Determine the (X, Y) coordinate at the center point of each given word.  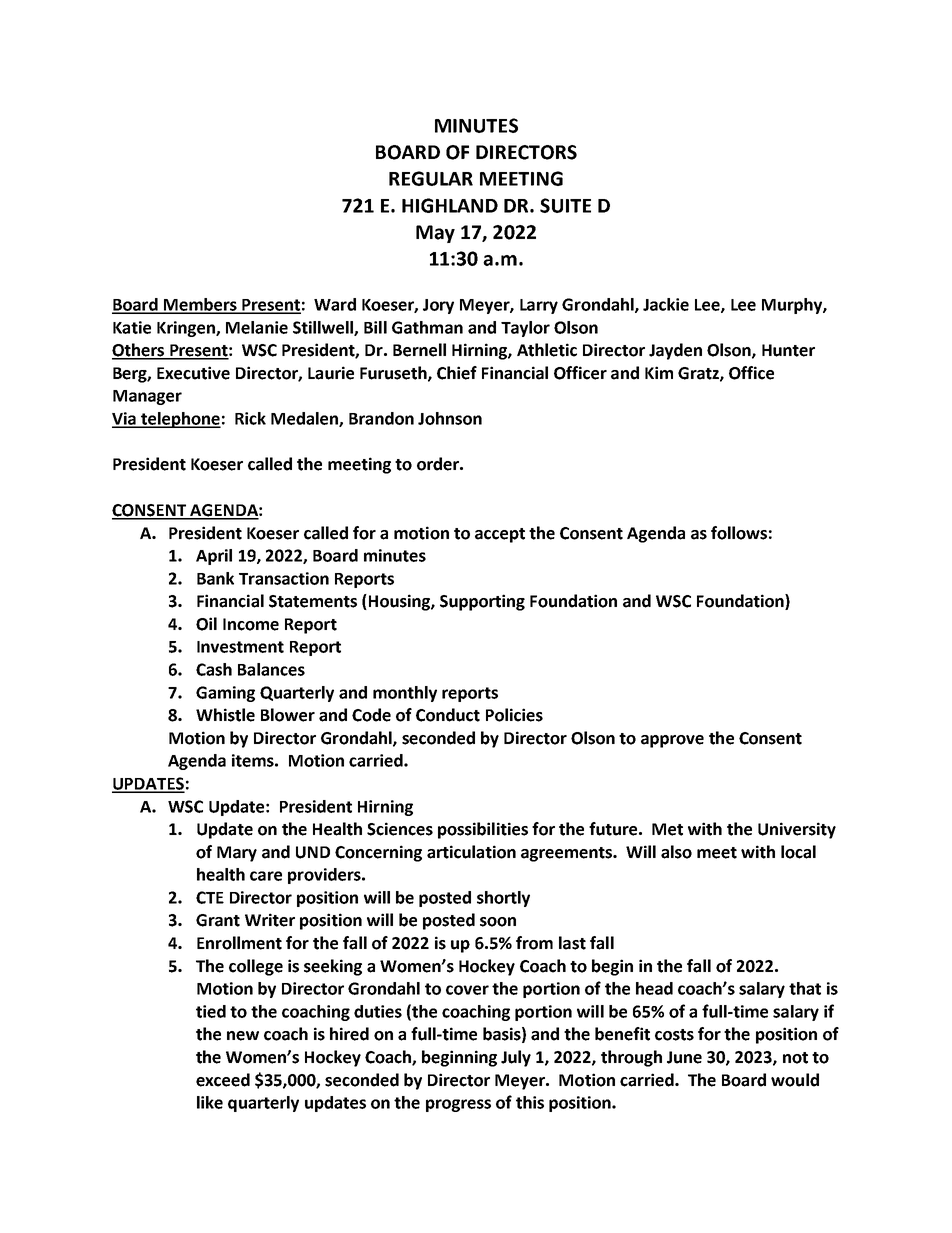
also (676, 852)
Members (200, 305)
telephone (180, 420)
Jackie (666, 304)
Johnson (450, 418)
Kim (659, 372)
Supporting (482, 602)
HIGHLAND (450, 205)
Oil (206, 624)
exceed (223, 1080)
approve (672, 741)
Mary (237, 854)
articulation (471, 852)
